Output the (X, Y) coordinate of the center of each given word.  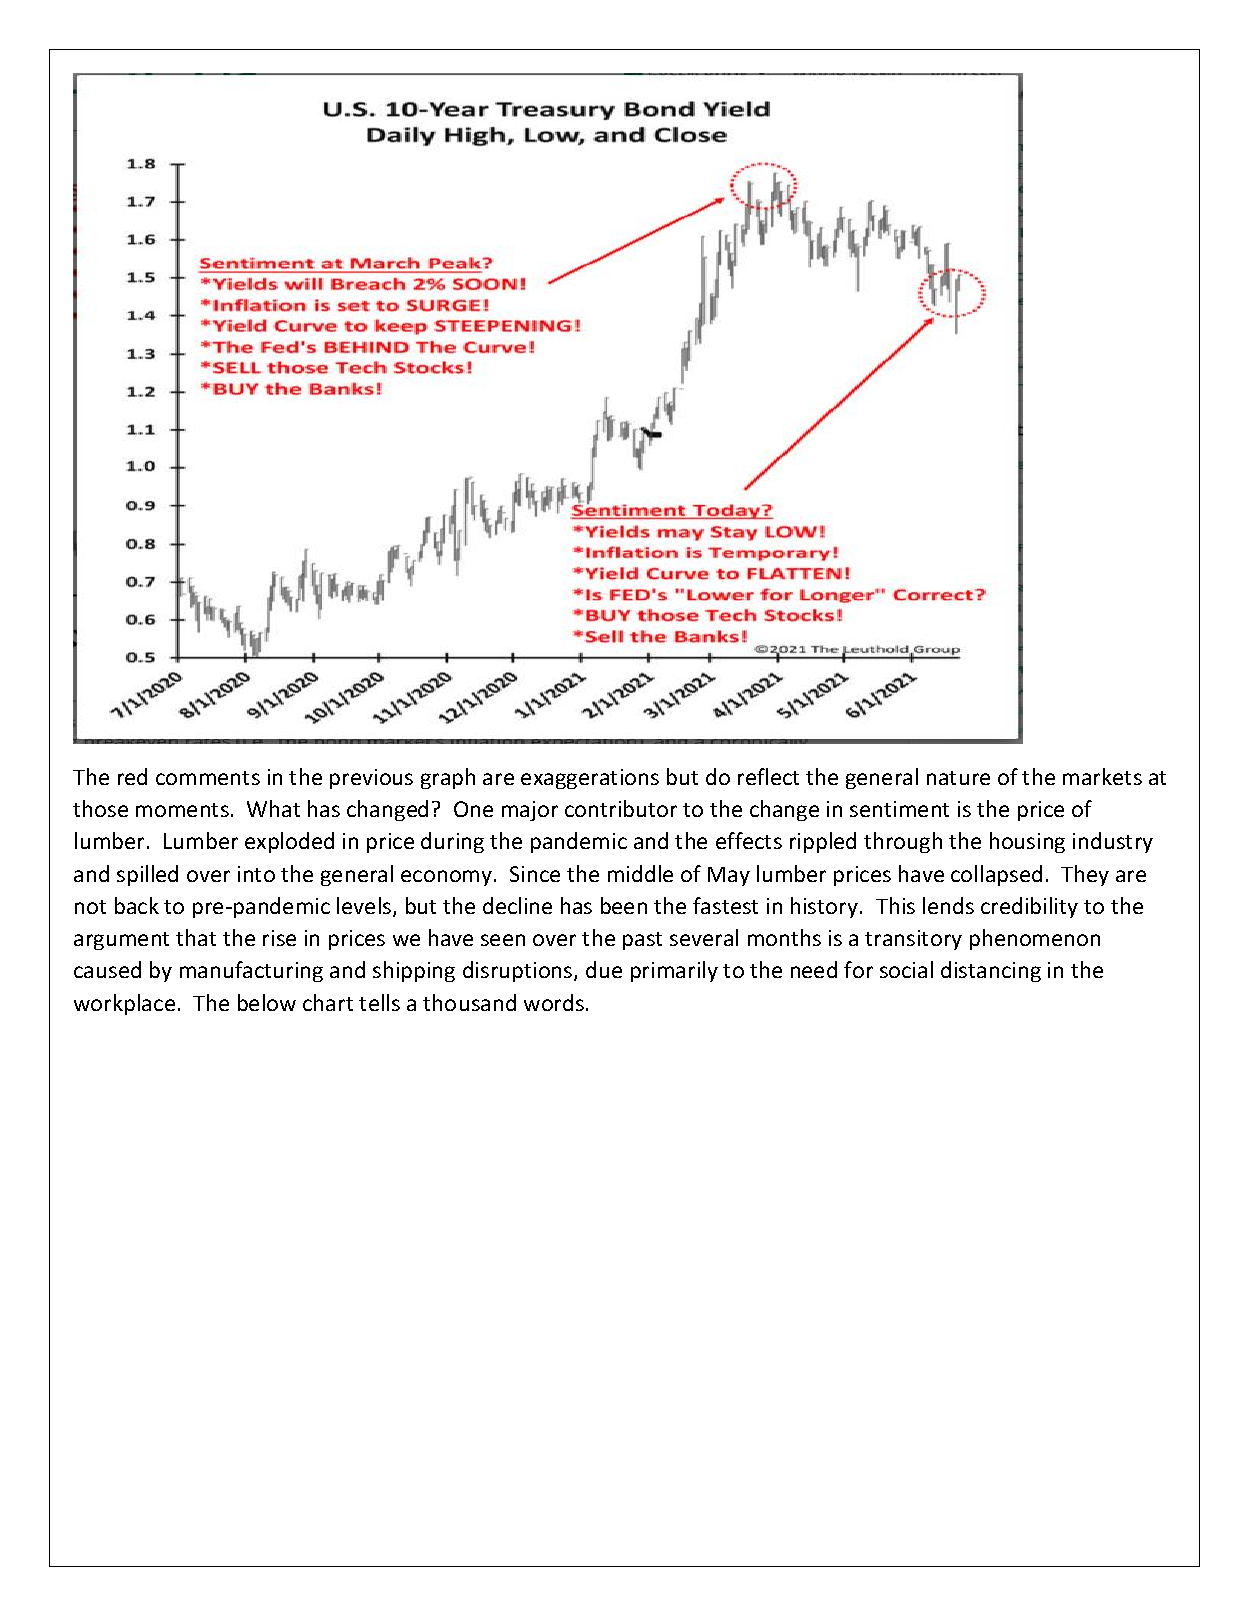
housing (1027, 842)
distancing (991, 971)
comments (208, 778)
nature (958, 778)
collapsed (996, 875)
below (267, 1002)
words (554, 1002)
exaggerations (590, 779)
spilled (147, 875)
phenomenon (1035, 939)
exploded (289, 842)
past (642, 941)
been (624, 905)
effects (749, 840)
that (196, 937)
